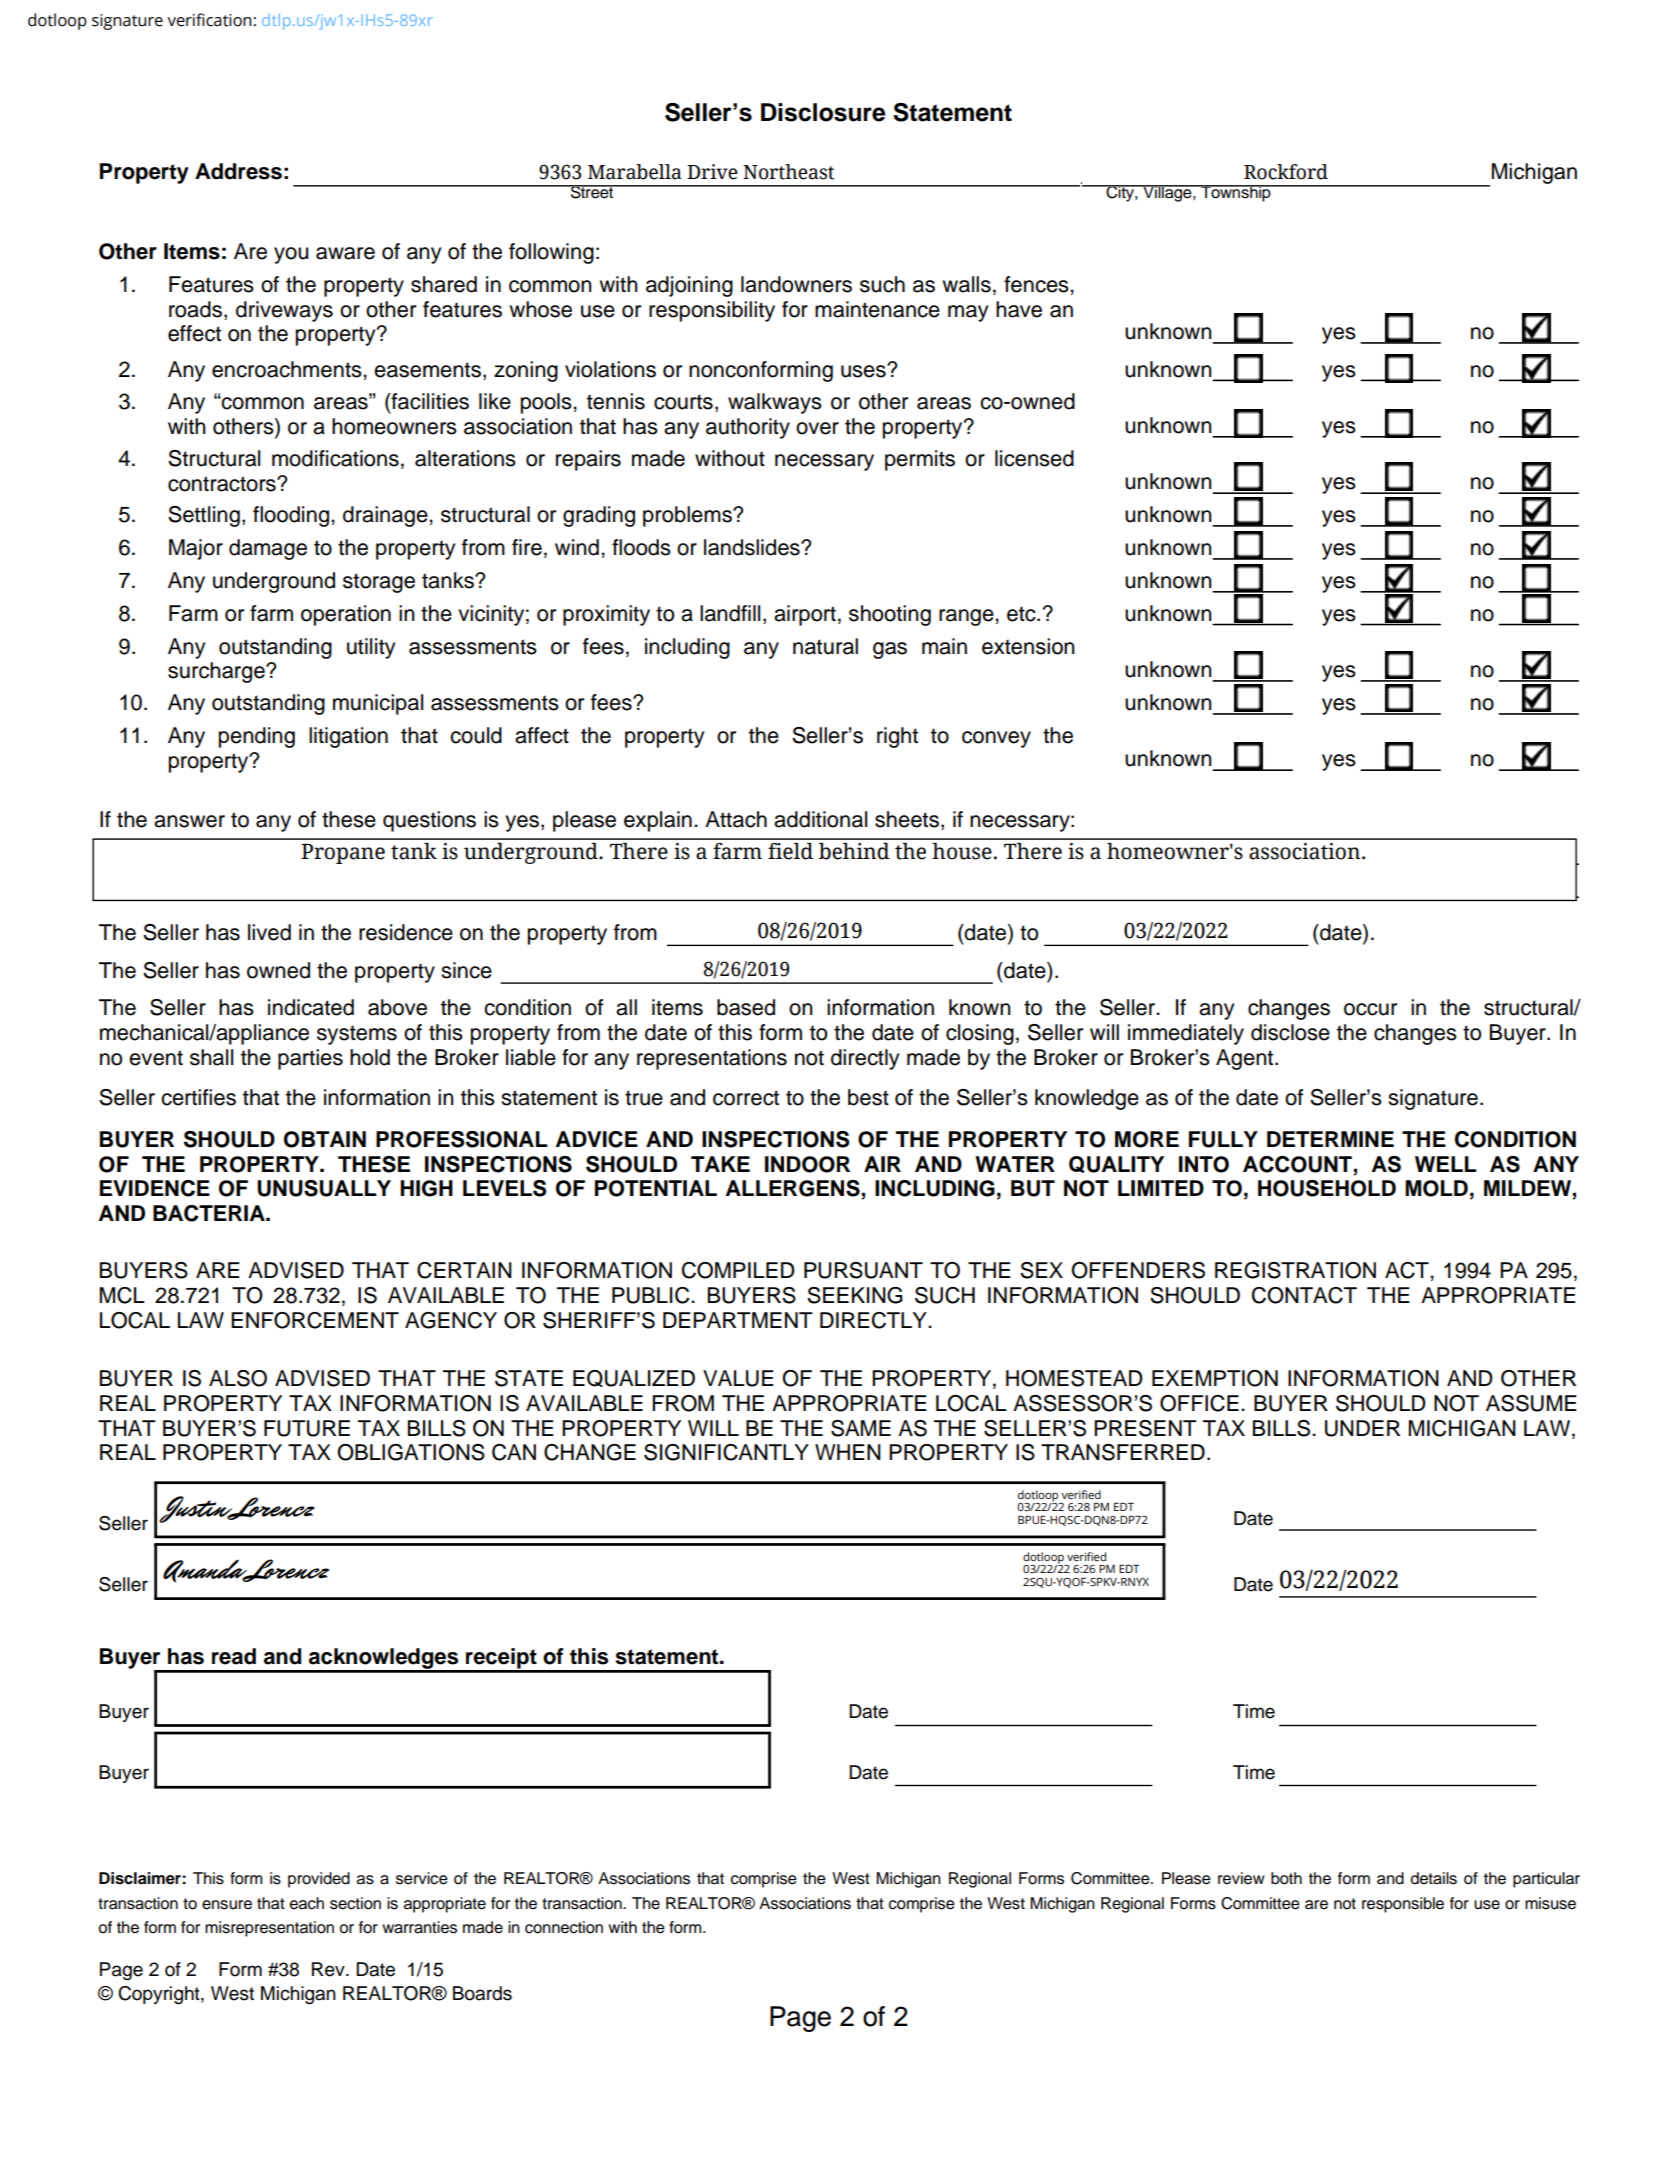  Describe the element at coordinates (315, 1320) in the screenshot. I see `ENFORCEMENT` at that location.
